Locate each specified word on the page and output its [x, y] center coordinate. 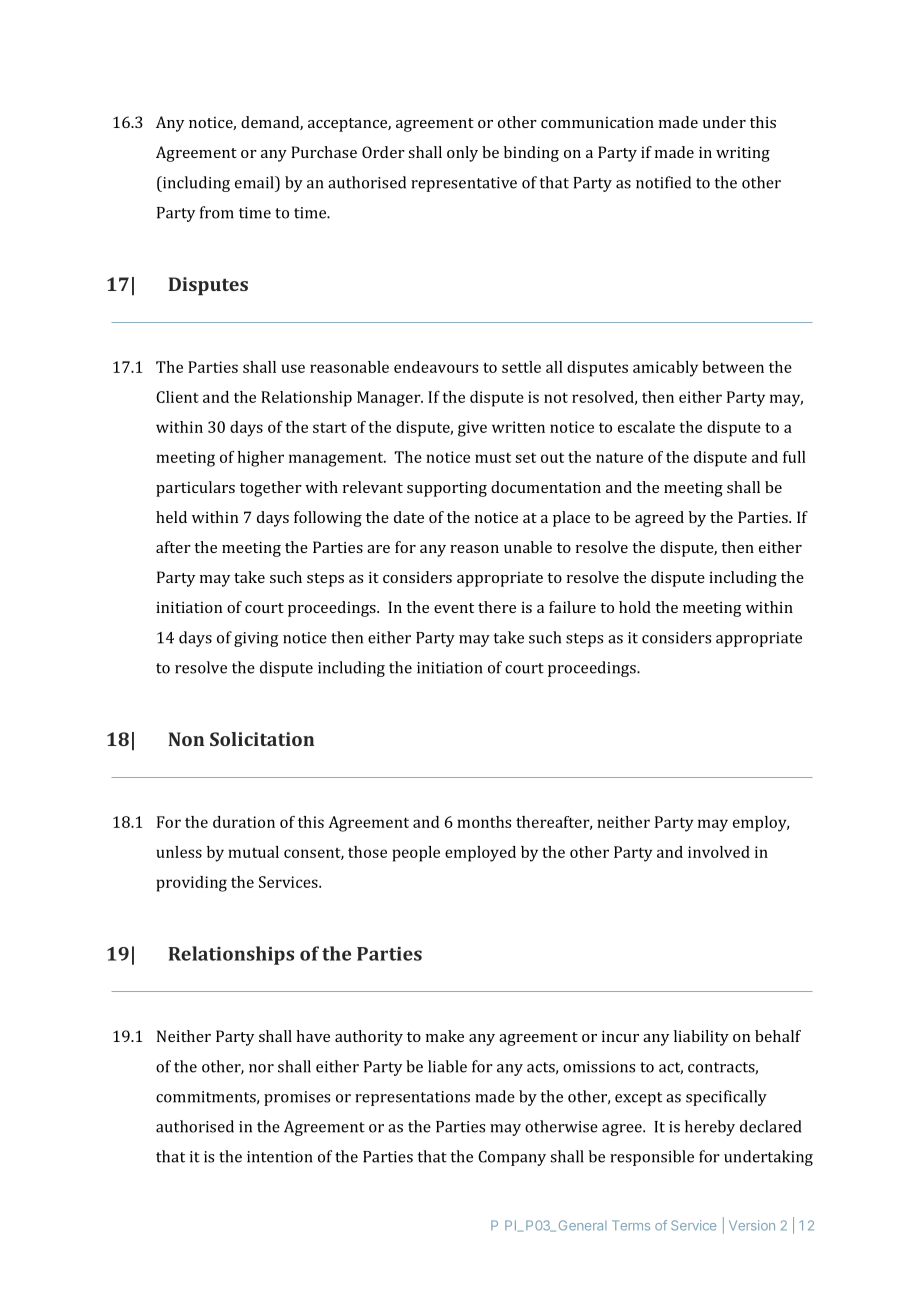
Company [512, 1158]
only [462, 154]
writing [743, 154]
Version [752, 1225]
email [255, 182]
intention [279, 1157]
